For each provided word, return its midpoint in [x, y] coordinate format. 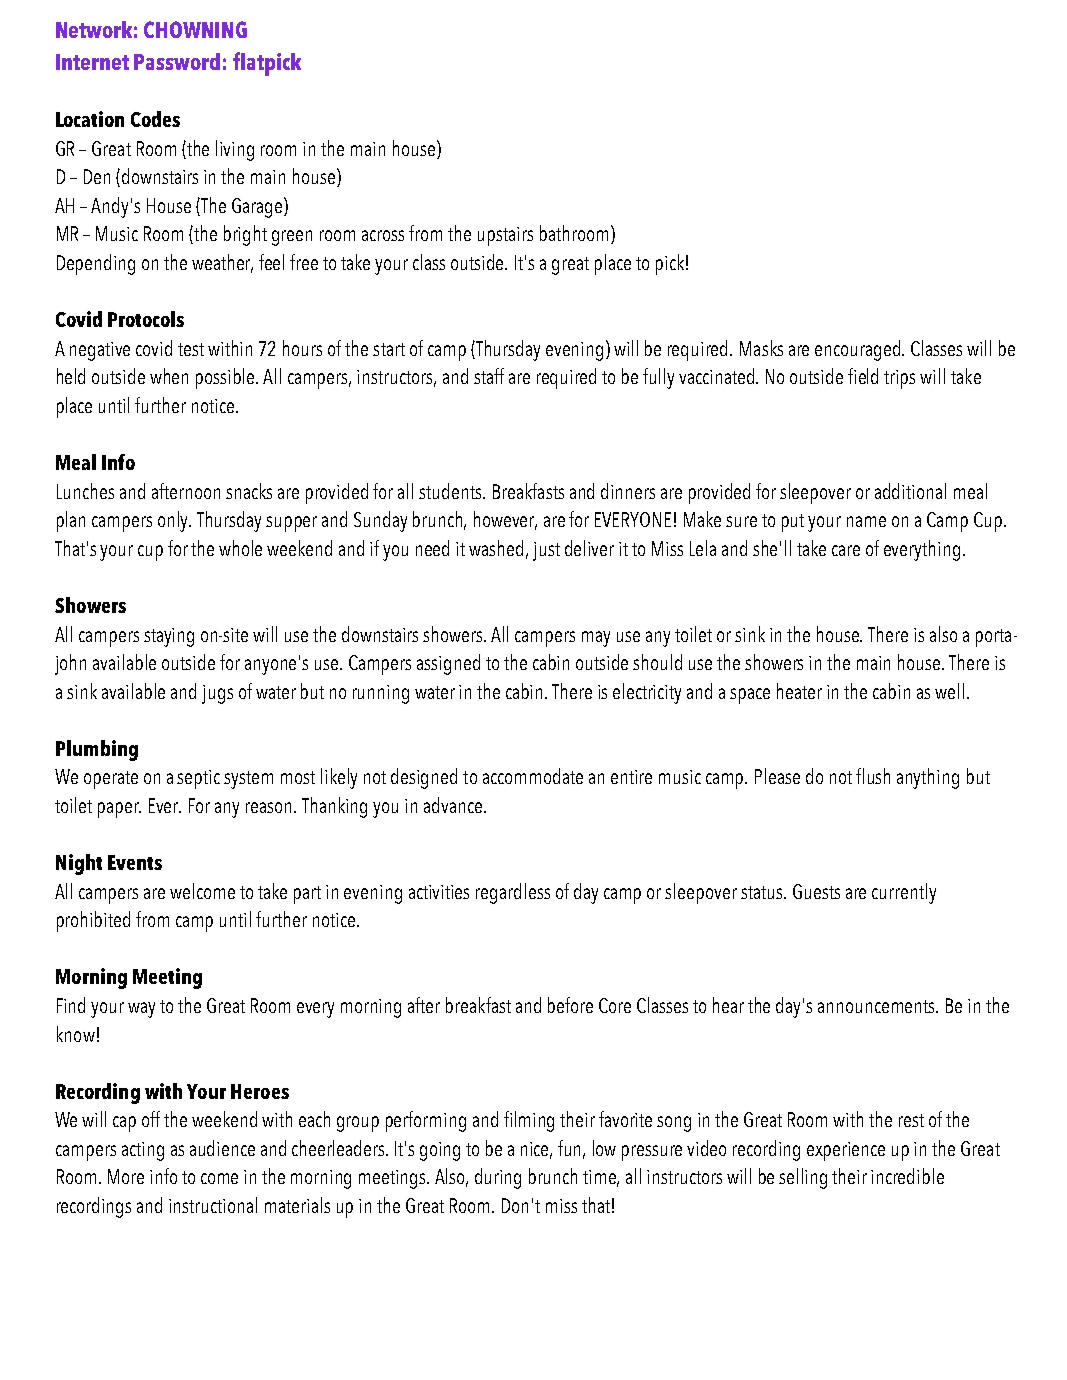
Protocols [146, 319]
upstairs [505, 236]
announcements [878, 1006]
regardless [513, 893]
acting [143, 1151]
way [141, 1010]
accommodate [533, 776]
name [866, 521]
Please [777, 776]
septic [198, 779]
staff [489, 376]
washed [496, 548]
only [174, 521]
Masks [761, 348]
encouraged [859, 350]
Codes [155, 119]
